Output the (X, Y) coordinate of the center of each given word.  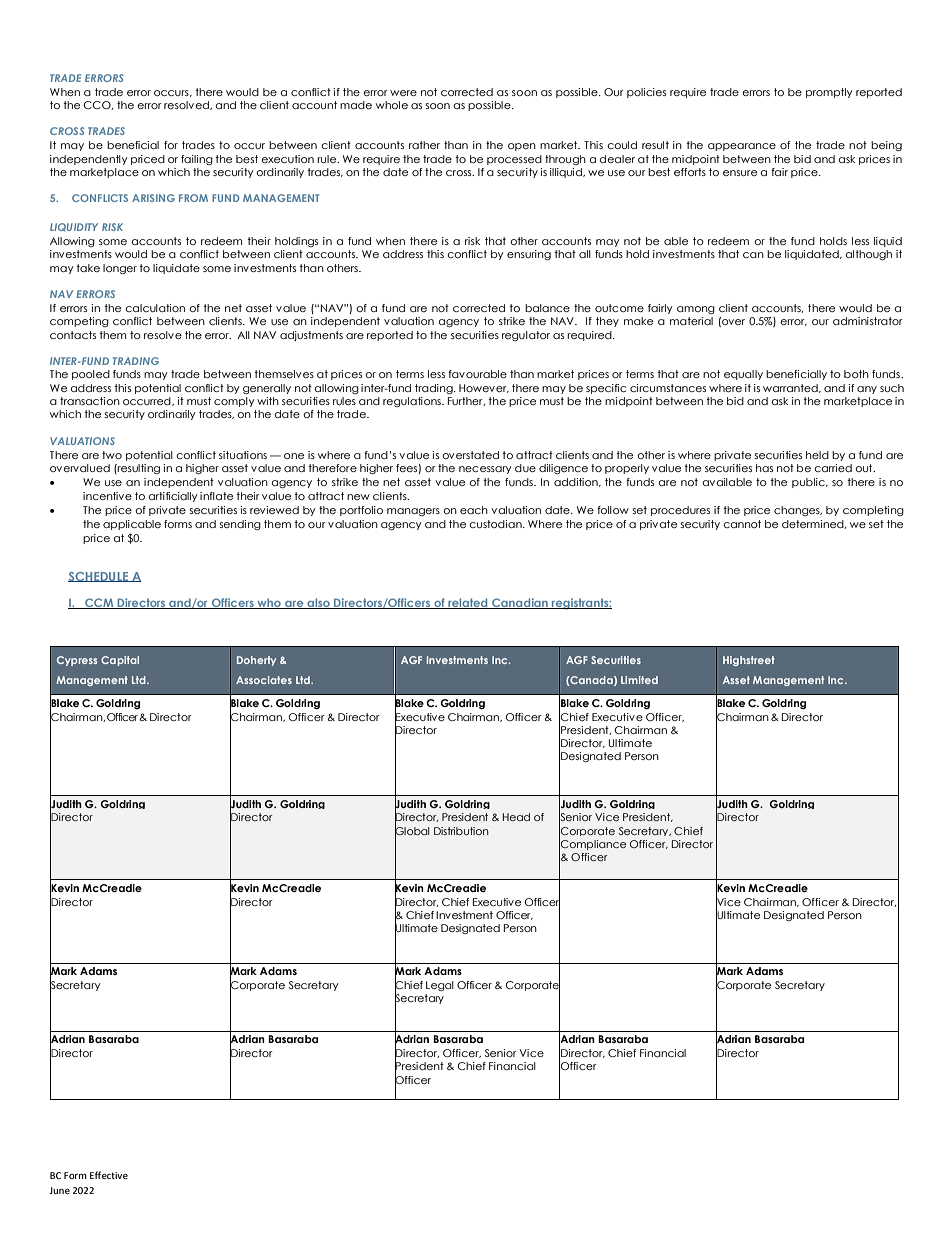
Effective (109, 1175)
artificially (173, 497)
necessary (485, 470)
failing (197, 160)
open (522, 147)
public (809, 483)
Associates (264, 680)
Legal (440, 986)
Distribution (461, 831)
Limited (639, 680)
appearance (742, 147)
